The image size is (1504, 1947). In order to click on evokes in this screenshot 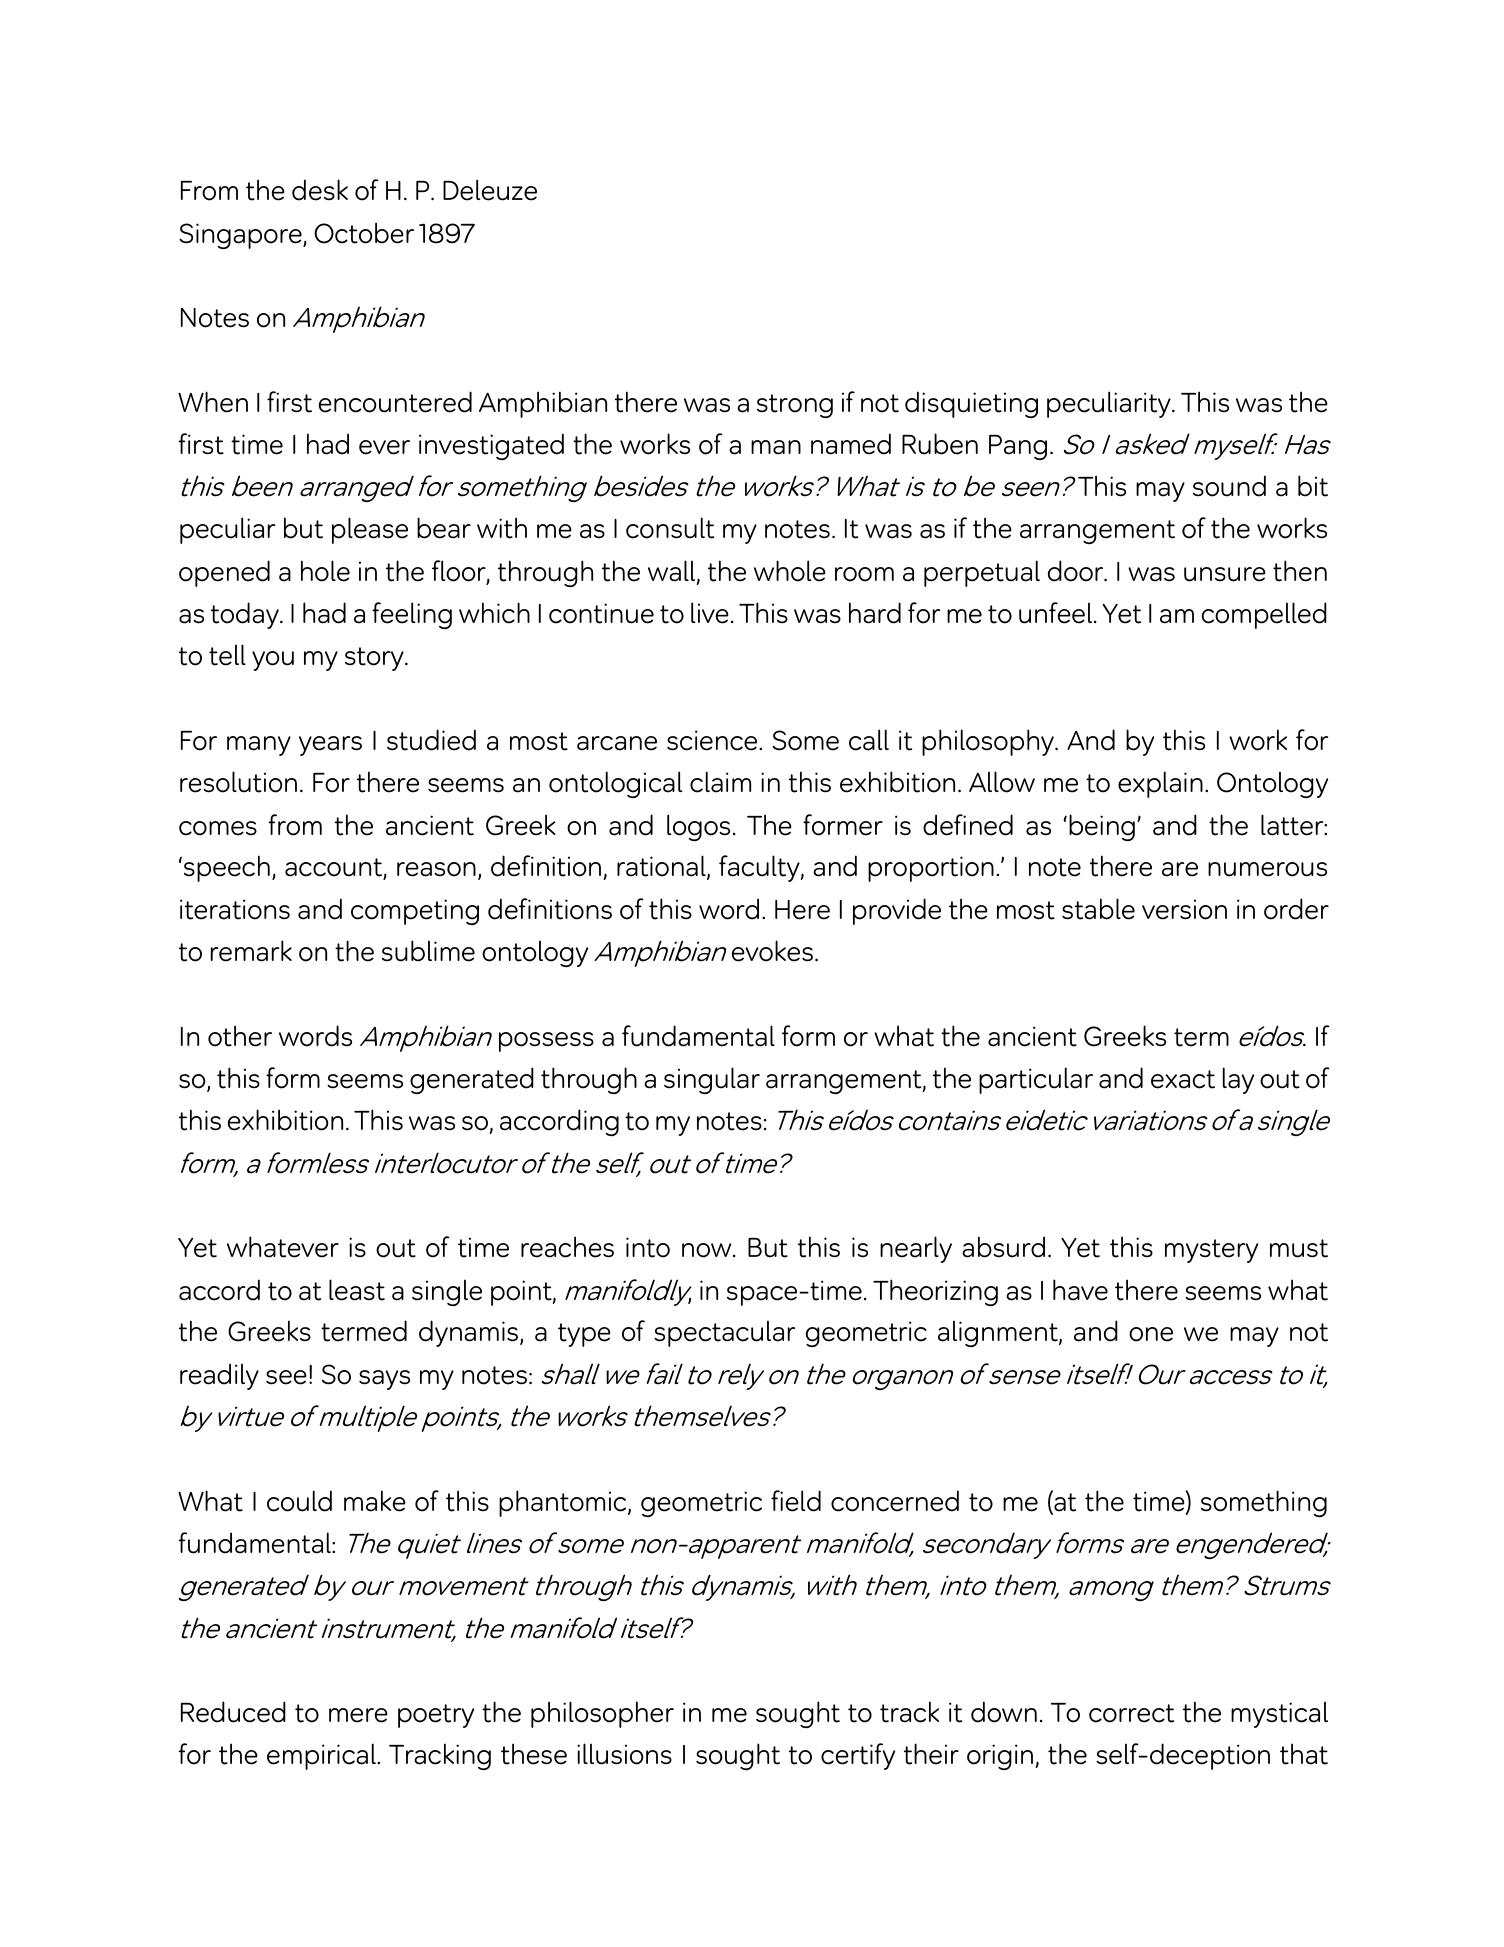, I will do `click(772, 951)`.
